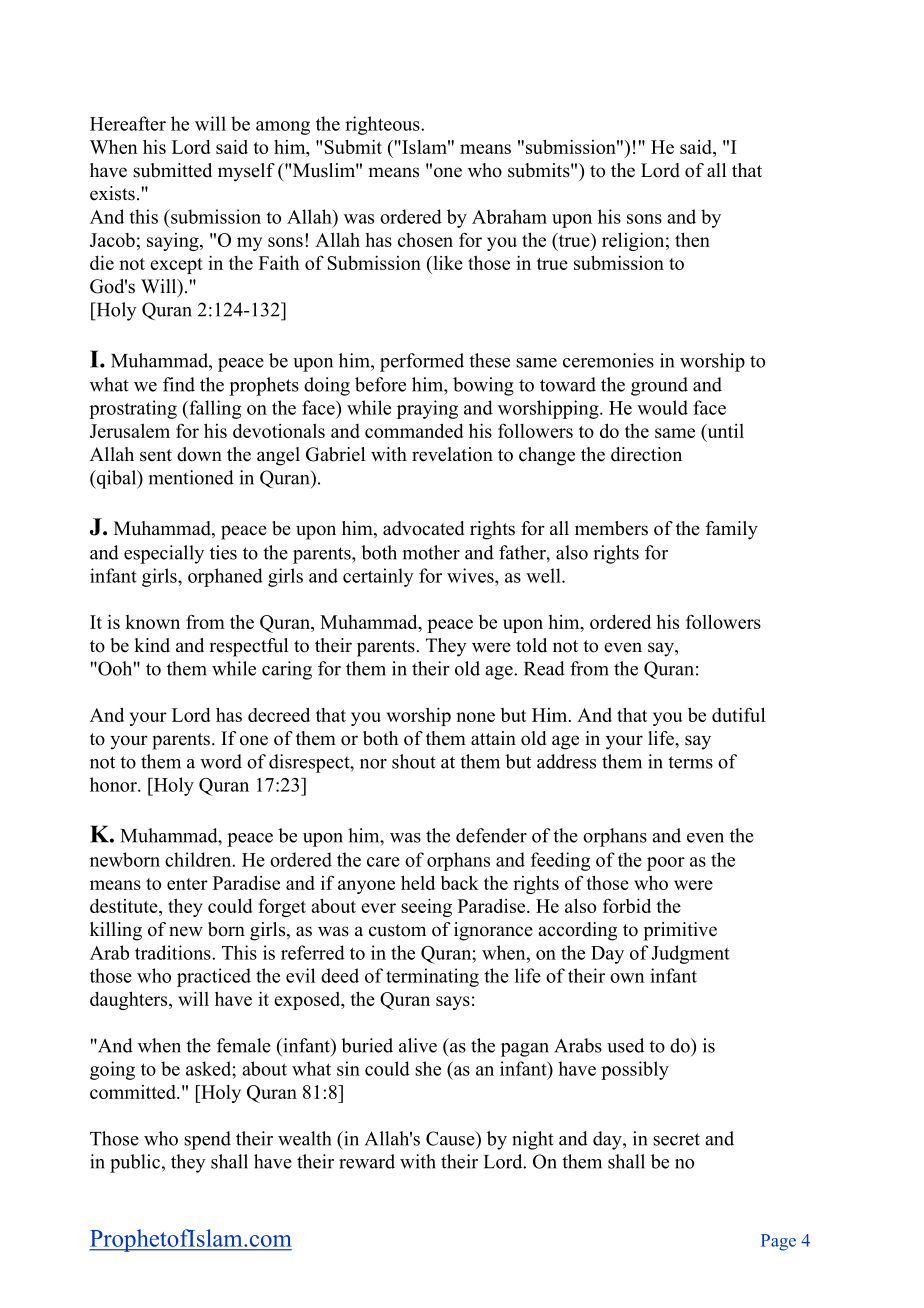 Image resolution: width=924 pixels, height=1308 pixels. I want to click on myself, so click(246, 172).
